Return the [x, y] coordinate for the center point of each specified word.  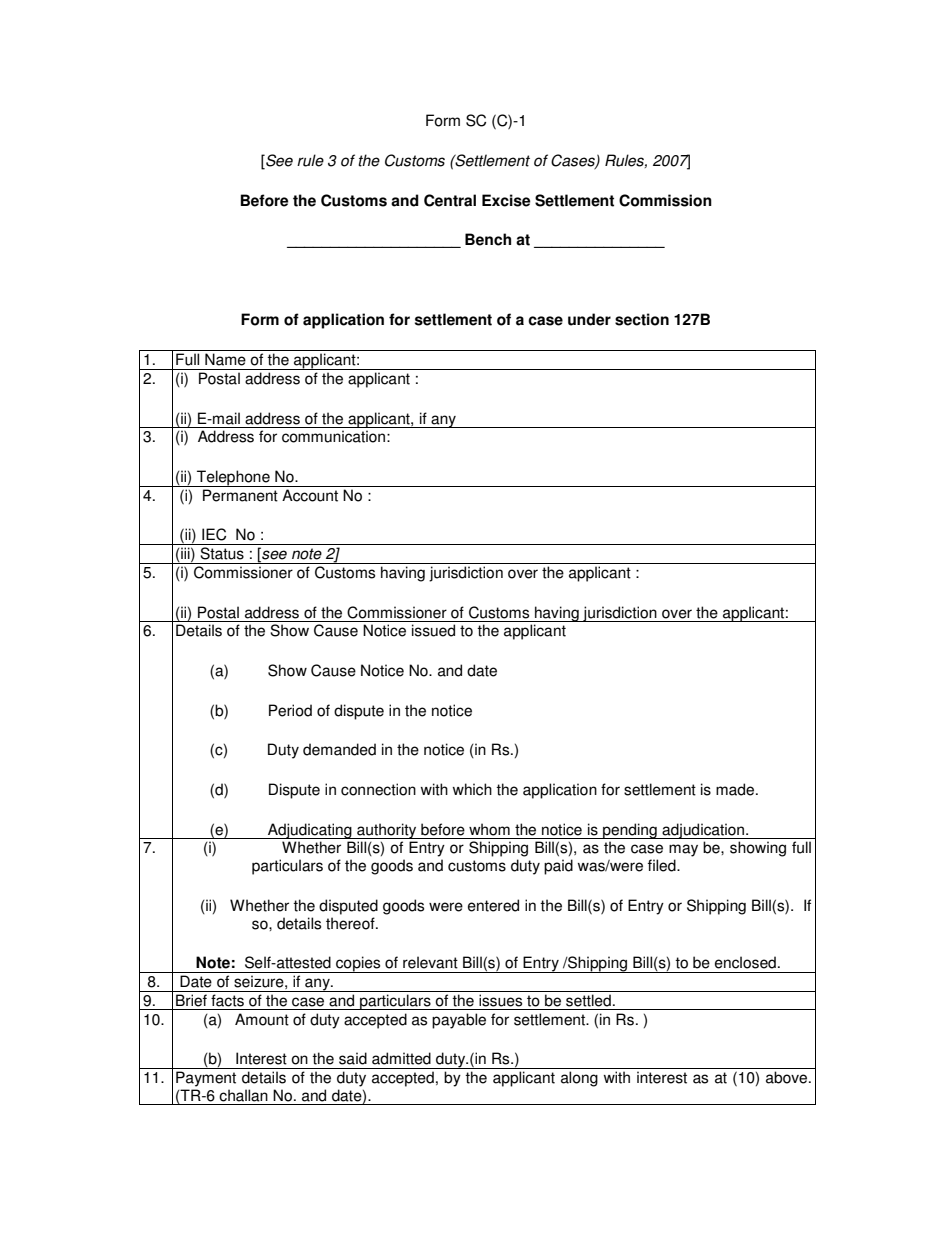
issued [433, 630]
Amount [262, 1019]
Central [450, 200]
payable [459, 1021]
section [642, 319]
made [736, 789]
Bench [488, 239]
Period [290, 710]
